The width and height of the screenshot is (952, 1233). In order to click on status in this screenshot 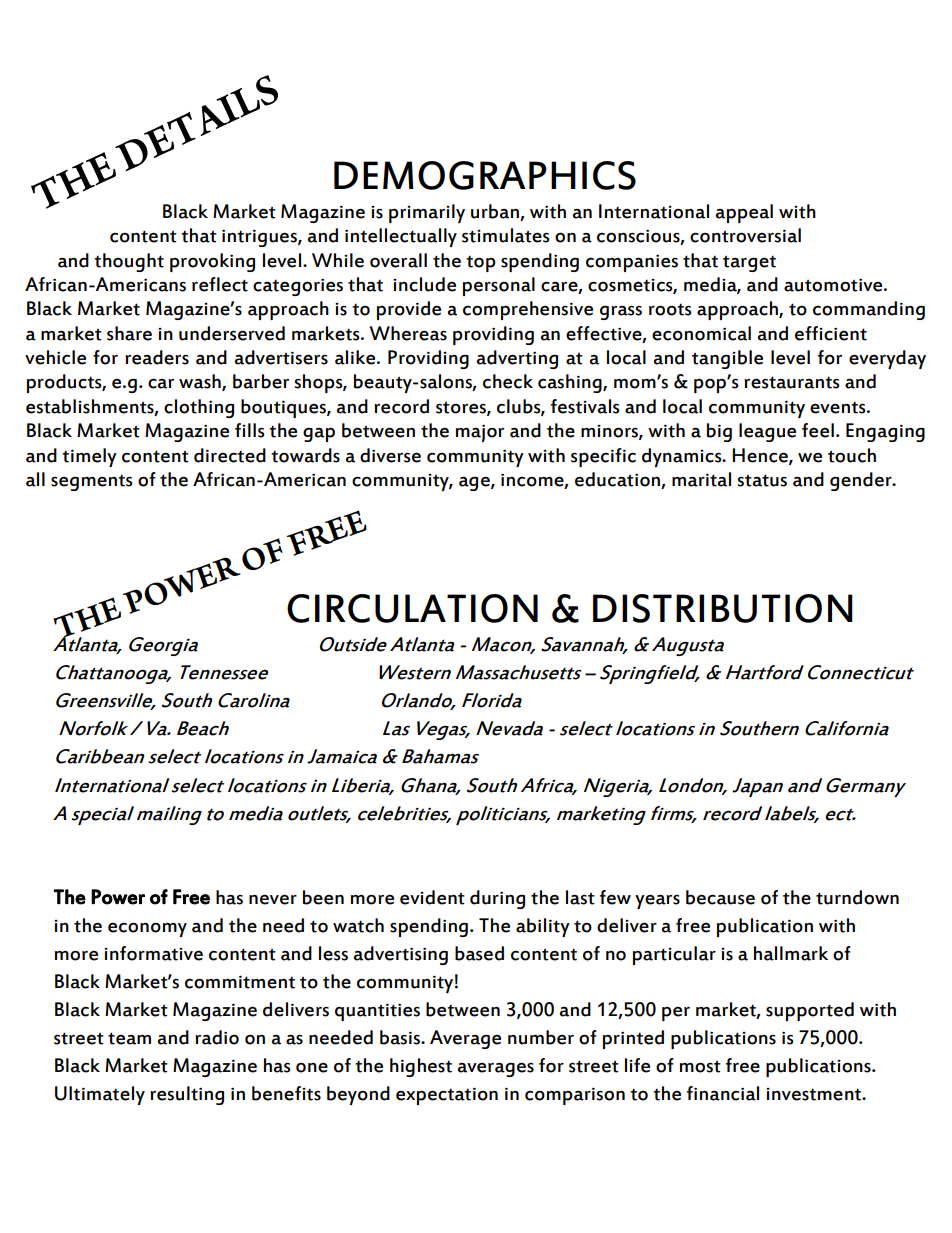, I will do `click(762, 480)`.
